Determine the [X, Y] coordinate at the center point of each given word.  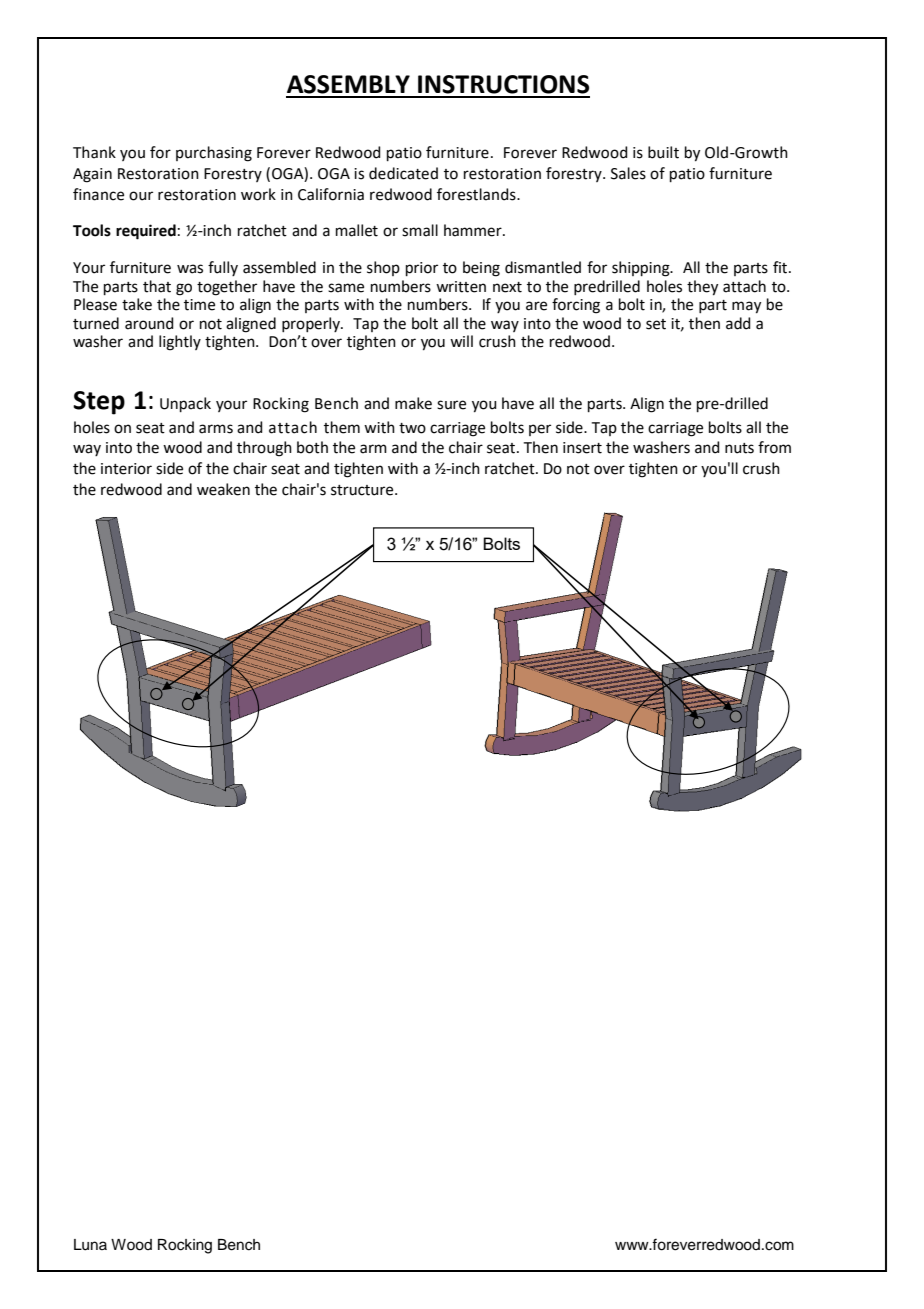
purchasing [214, 154]
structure [363, 490]
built [663, 152]
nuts [739, 448]
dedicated [403, 173]
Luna [90, 1245]
